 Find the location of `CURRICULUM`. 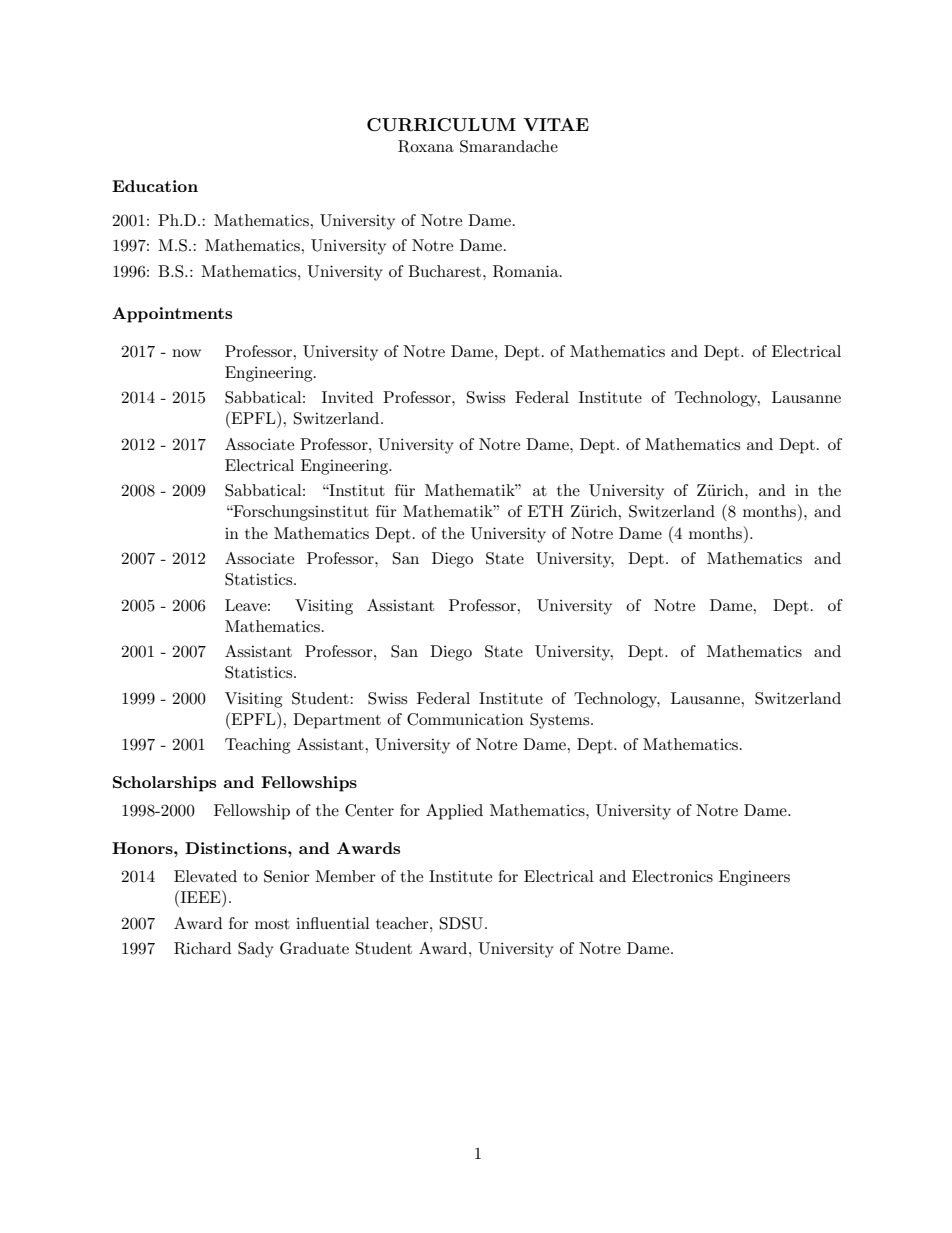

CURRICULUM is located at coordinates (441, 125).
